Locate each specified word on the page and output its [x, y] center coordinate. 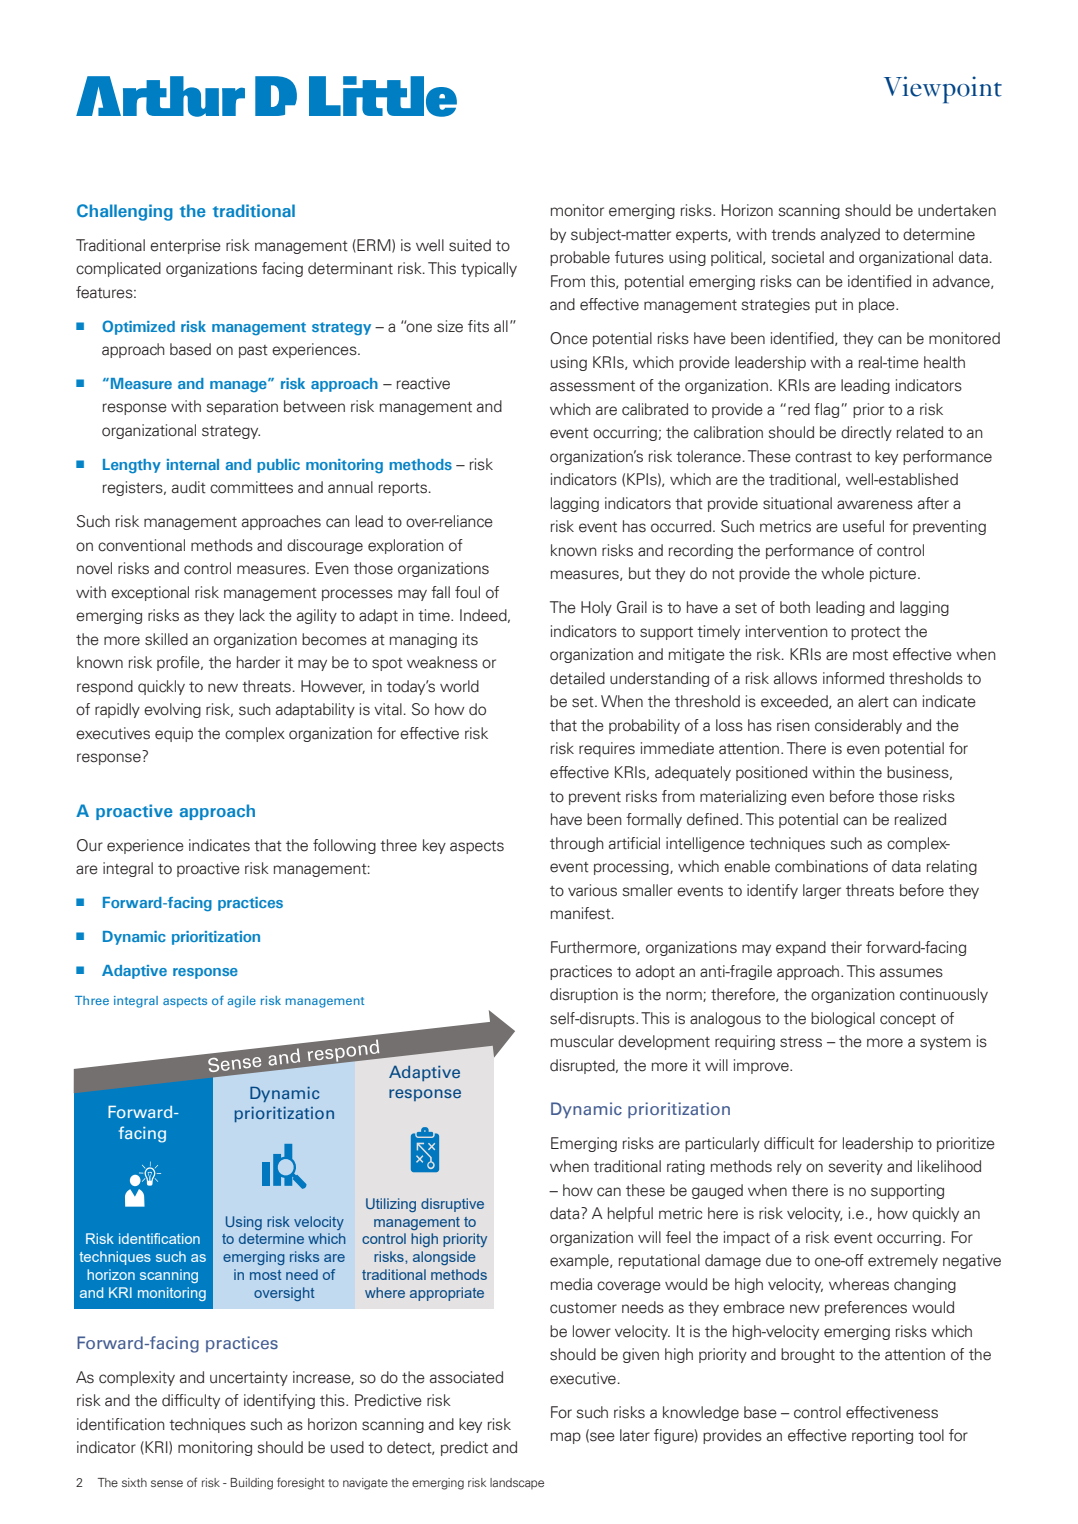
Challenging [125, 212]
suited [470, 245]
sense [167, 1483]
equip [174, 734]
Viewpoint [943, 90]
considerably [858, 726]
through [577, 844]
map [566, 1438]
